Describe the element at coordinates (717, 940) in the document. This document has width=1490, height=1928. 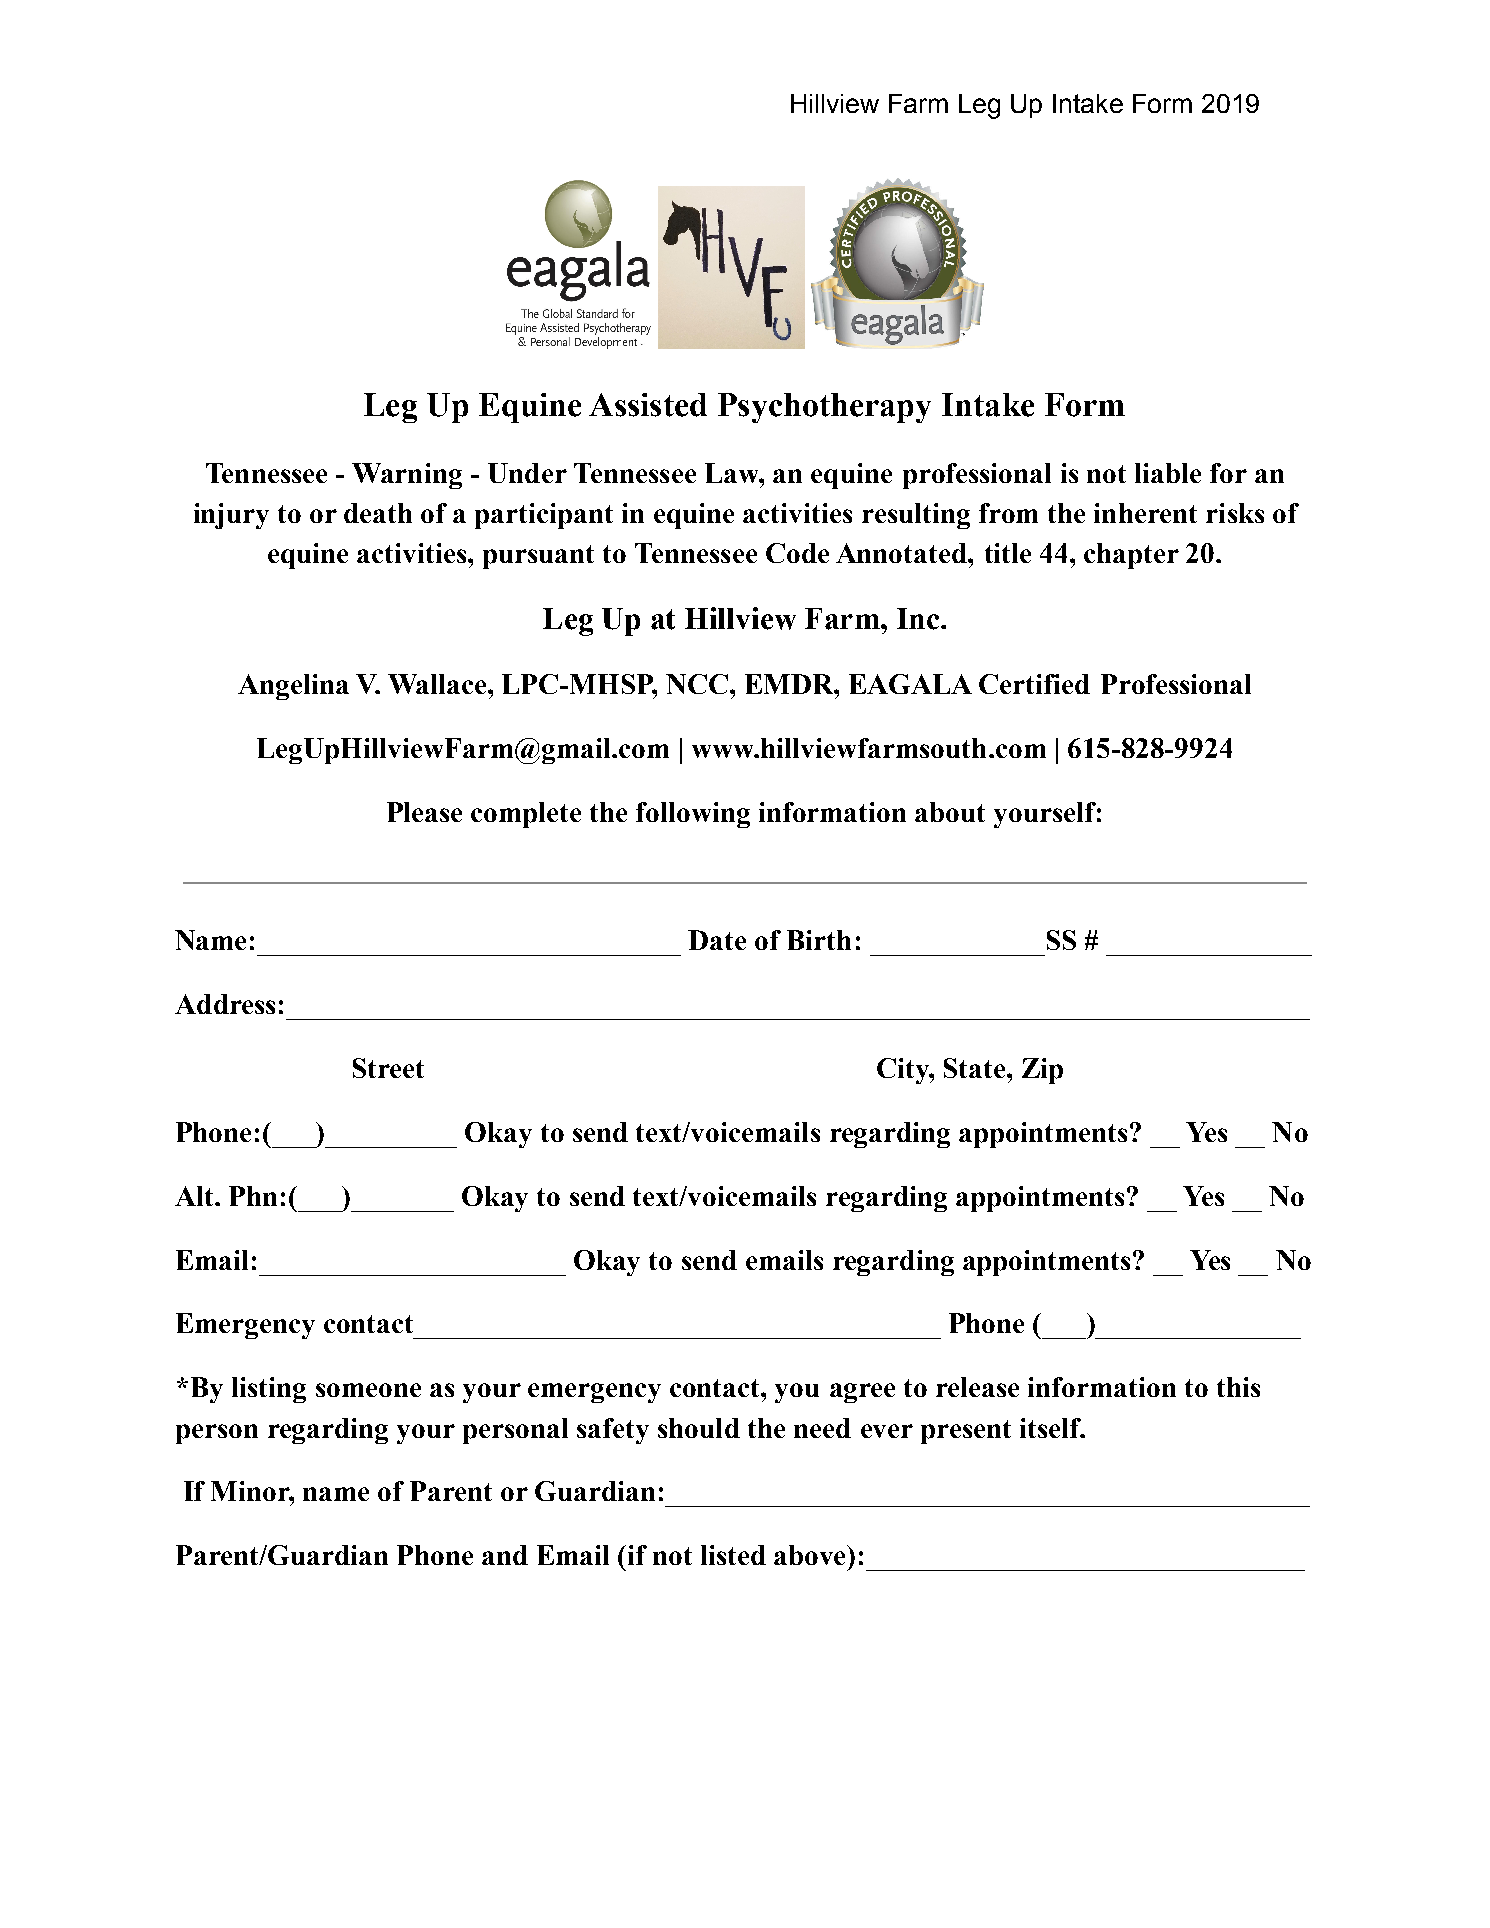
I see `Date` at that location.
